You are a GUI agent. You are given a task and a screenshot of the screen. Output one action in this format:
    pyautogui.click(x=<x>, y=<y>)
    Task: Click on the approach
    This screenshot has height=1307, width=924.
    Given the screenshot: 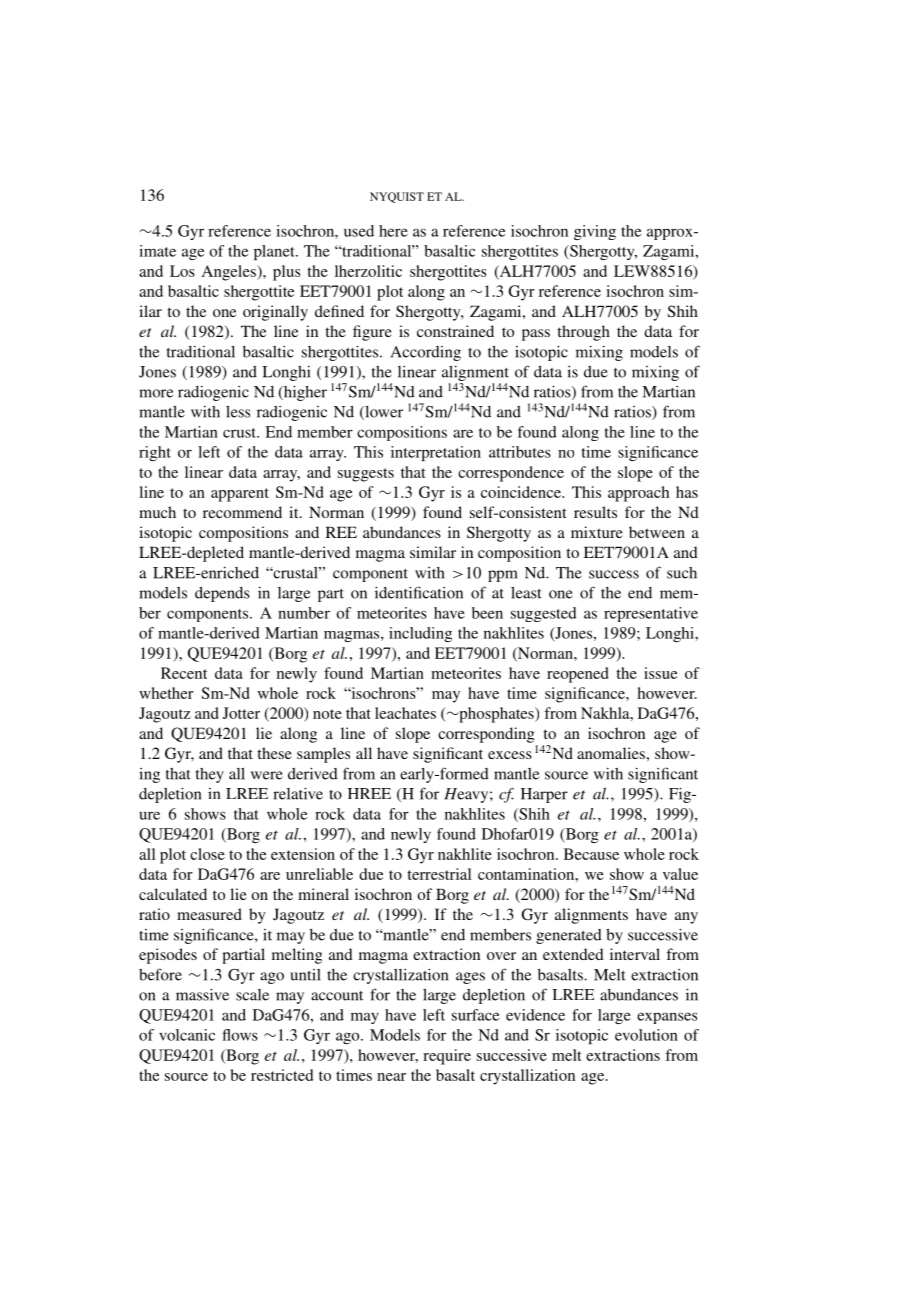 What is the action you would take?
    pyautogui.click(x=638, y=494)
